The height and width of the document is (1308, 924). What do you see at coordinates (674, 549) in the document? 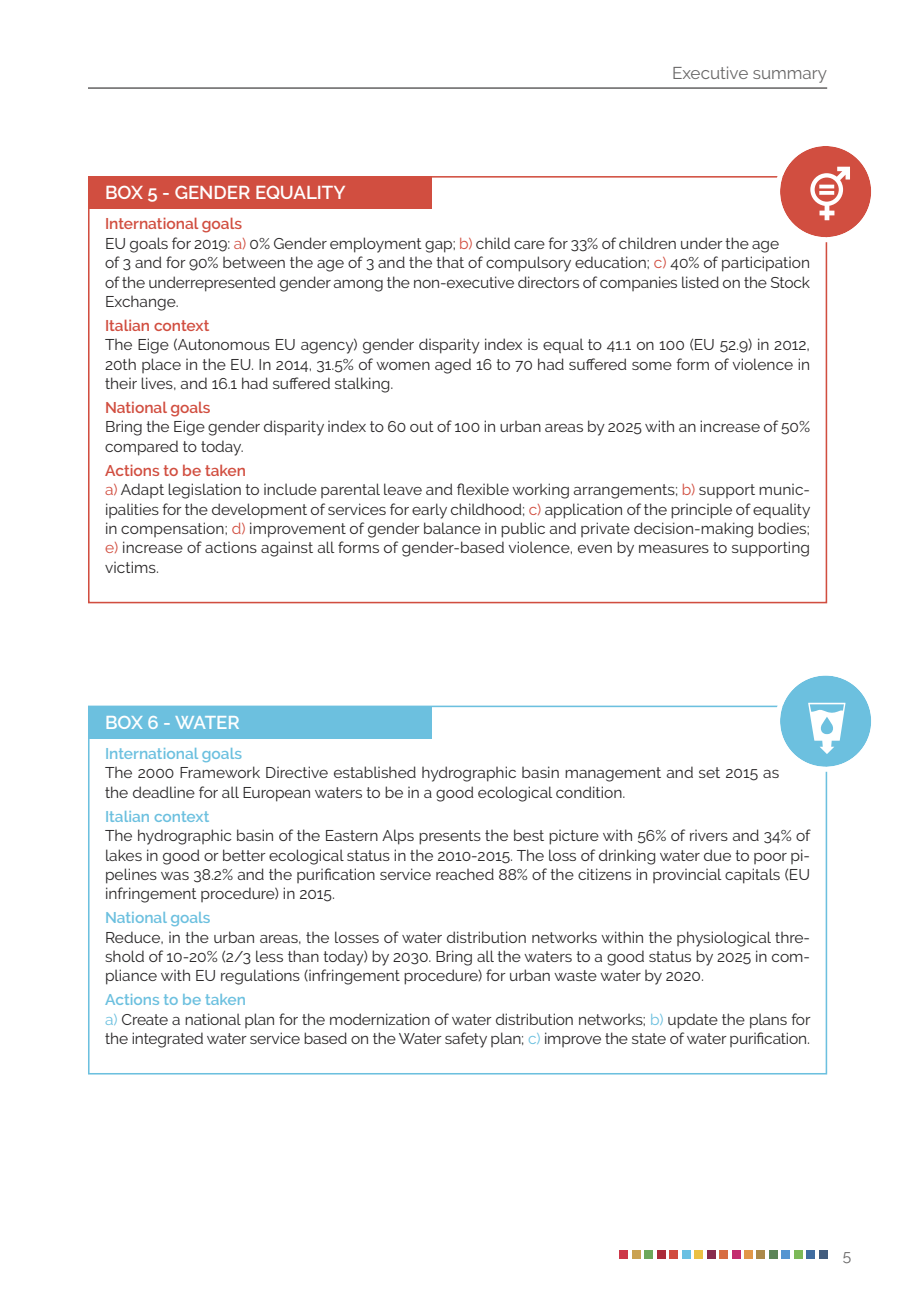
I see `measures` at bounding box center [674, 549].
